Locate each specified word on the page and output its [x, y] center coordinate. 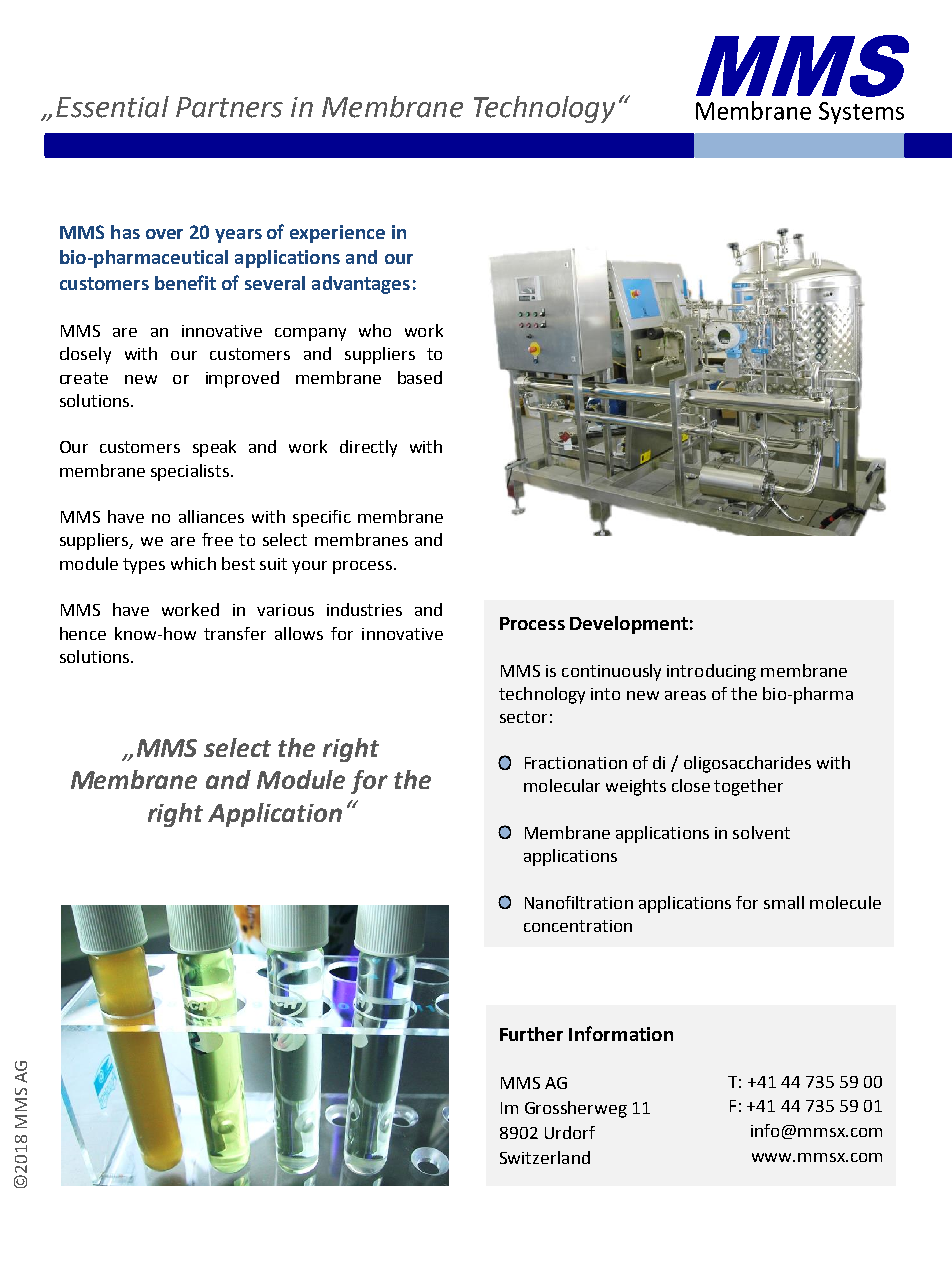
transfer [235, 633]
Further [531, 1034]
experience [337, 234]
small [784, 902]
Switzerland [545, 1157]
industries [364, 609]
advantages [361, 285]
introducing [711, 672]
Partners [229, 107]
